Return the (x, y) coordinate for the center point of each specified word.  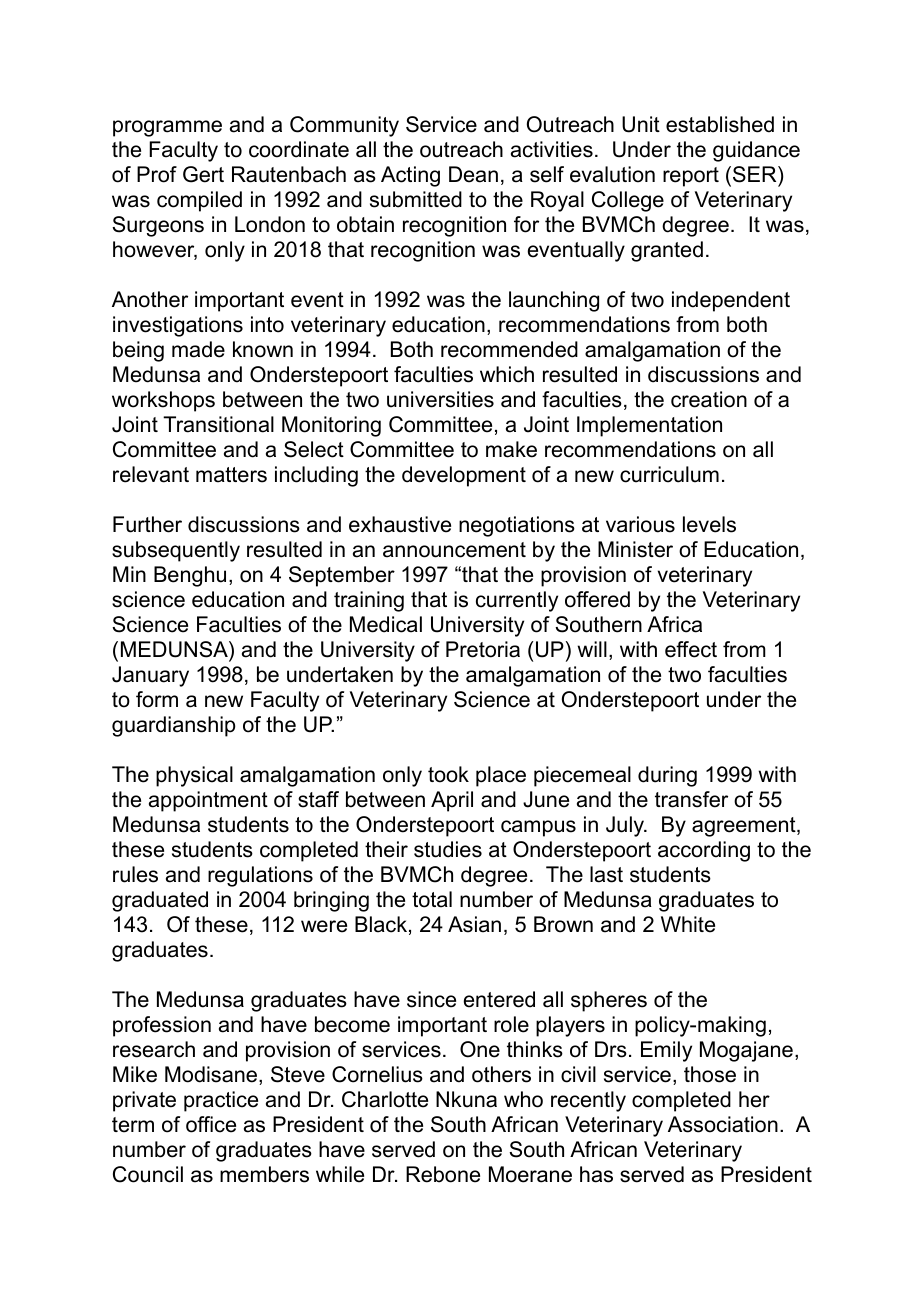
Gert (203, 174)
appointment (208, 801)
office (211, 1124)
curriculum (669, 474)
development (464, 476)
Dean (473, 174)
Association (723, 1124)
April (452, 801)
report (691, 177)
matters (231, 475)
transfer (691, 799)
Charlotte (385, 1099)
